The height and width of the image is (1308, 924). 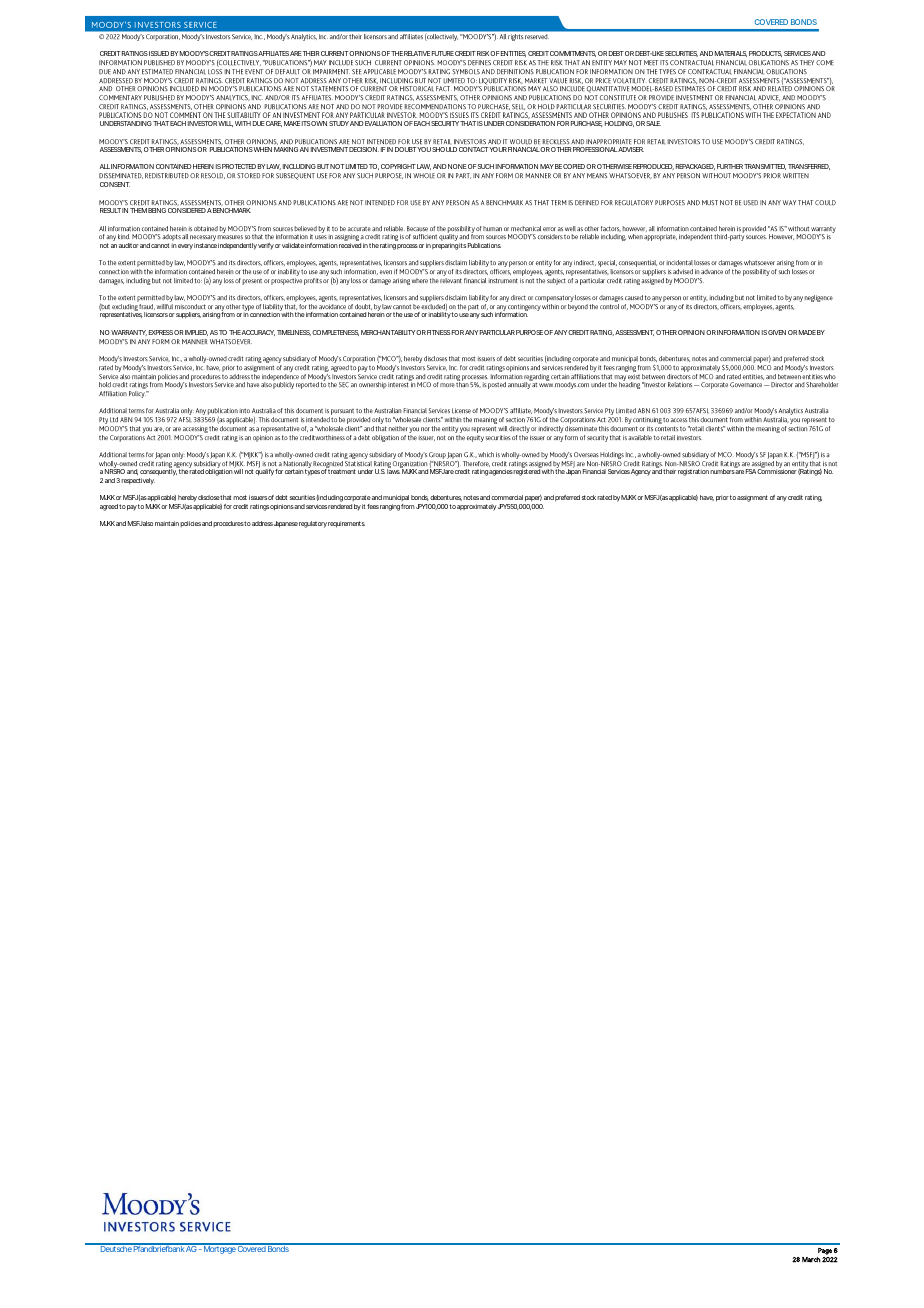 I want to click on inability, so click(x=439, y=314).
